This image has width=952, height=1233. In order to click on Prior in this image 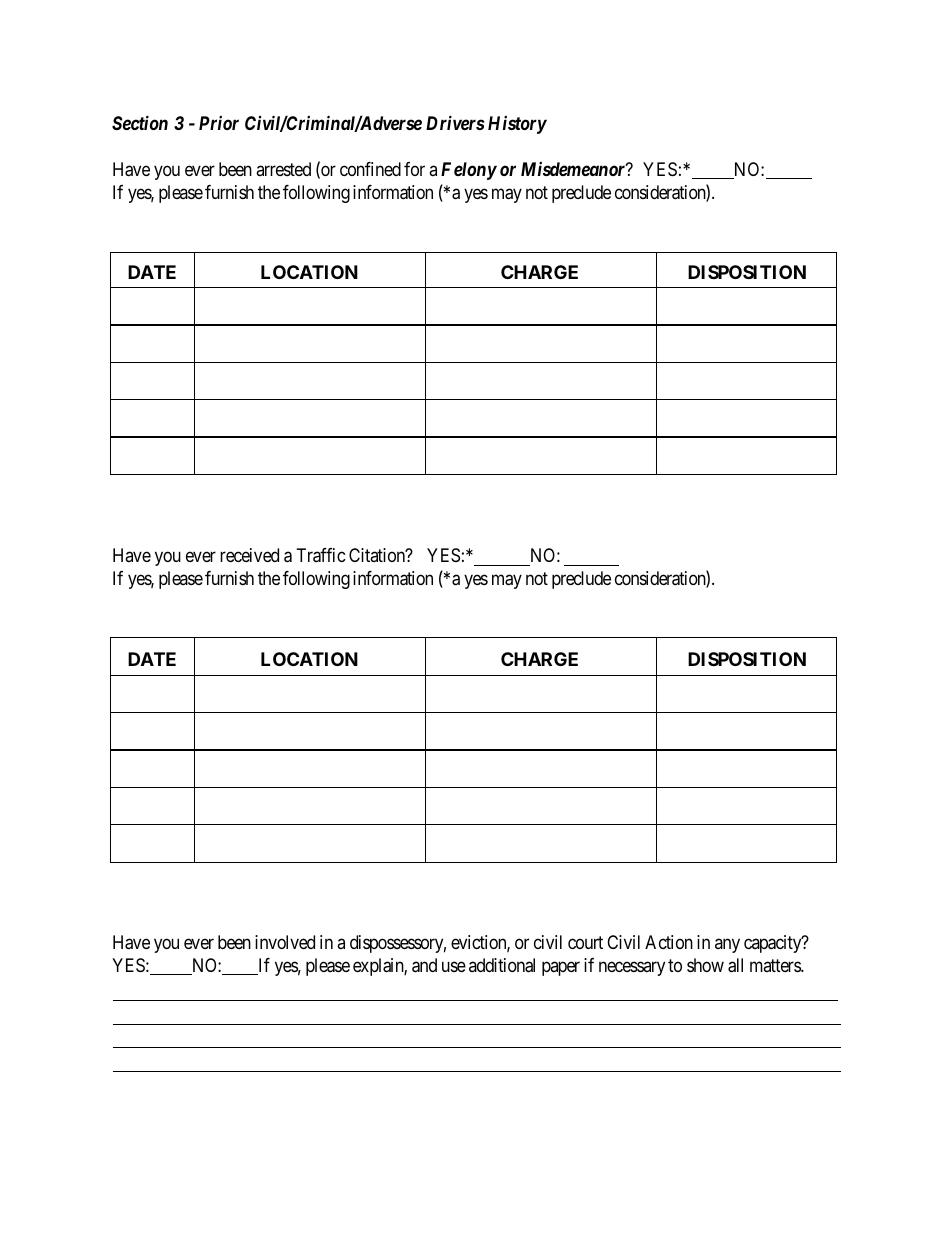, I will do `click(219, 123)`.
